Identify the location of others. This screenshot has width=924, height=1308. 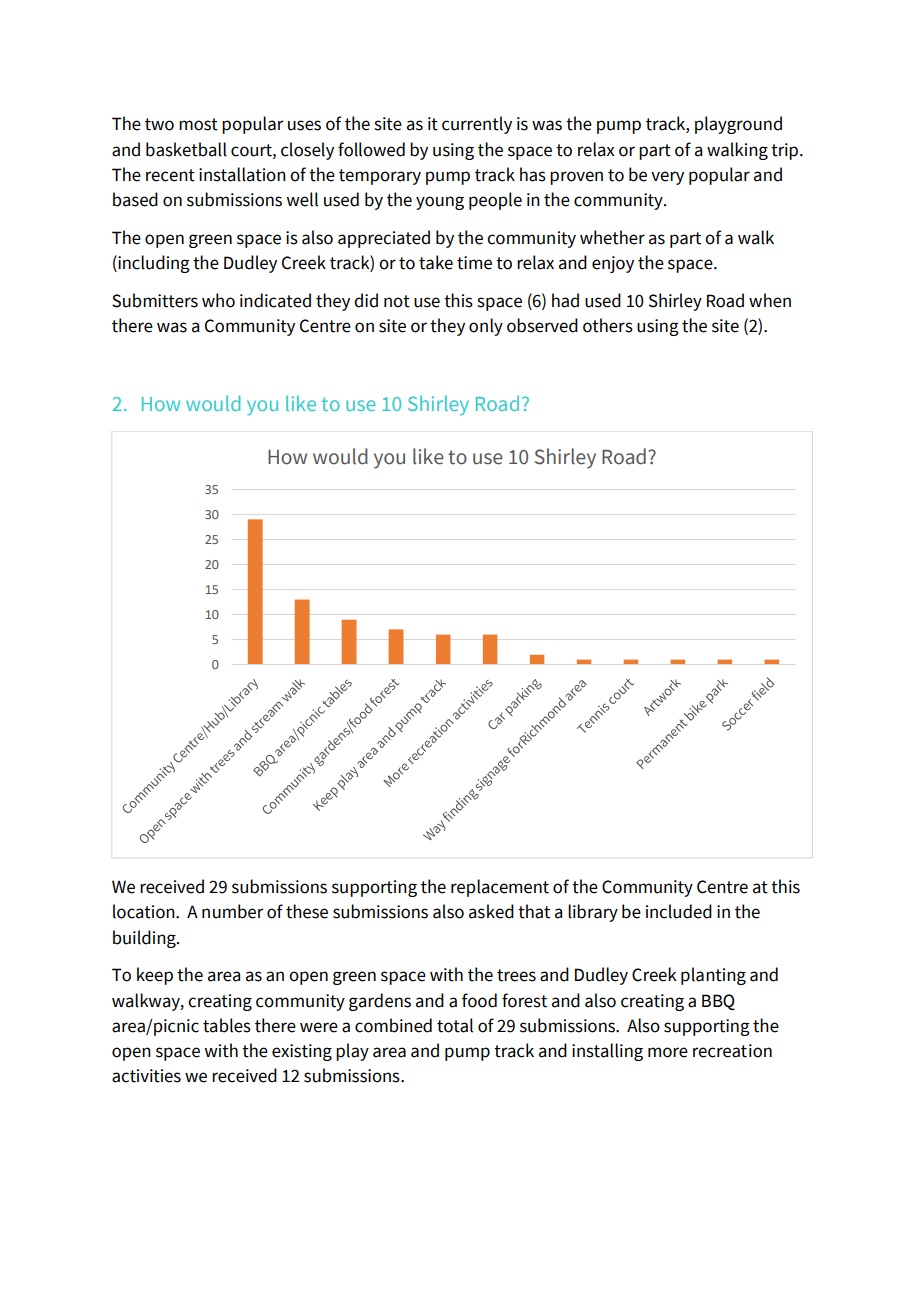
(608, 325).
